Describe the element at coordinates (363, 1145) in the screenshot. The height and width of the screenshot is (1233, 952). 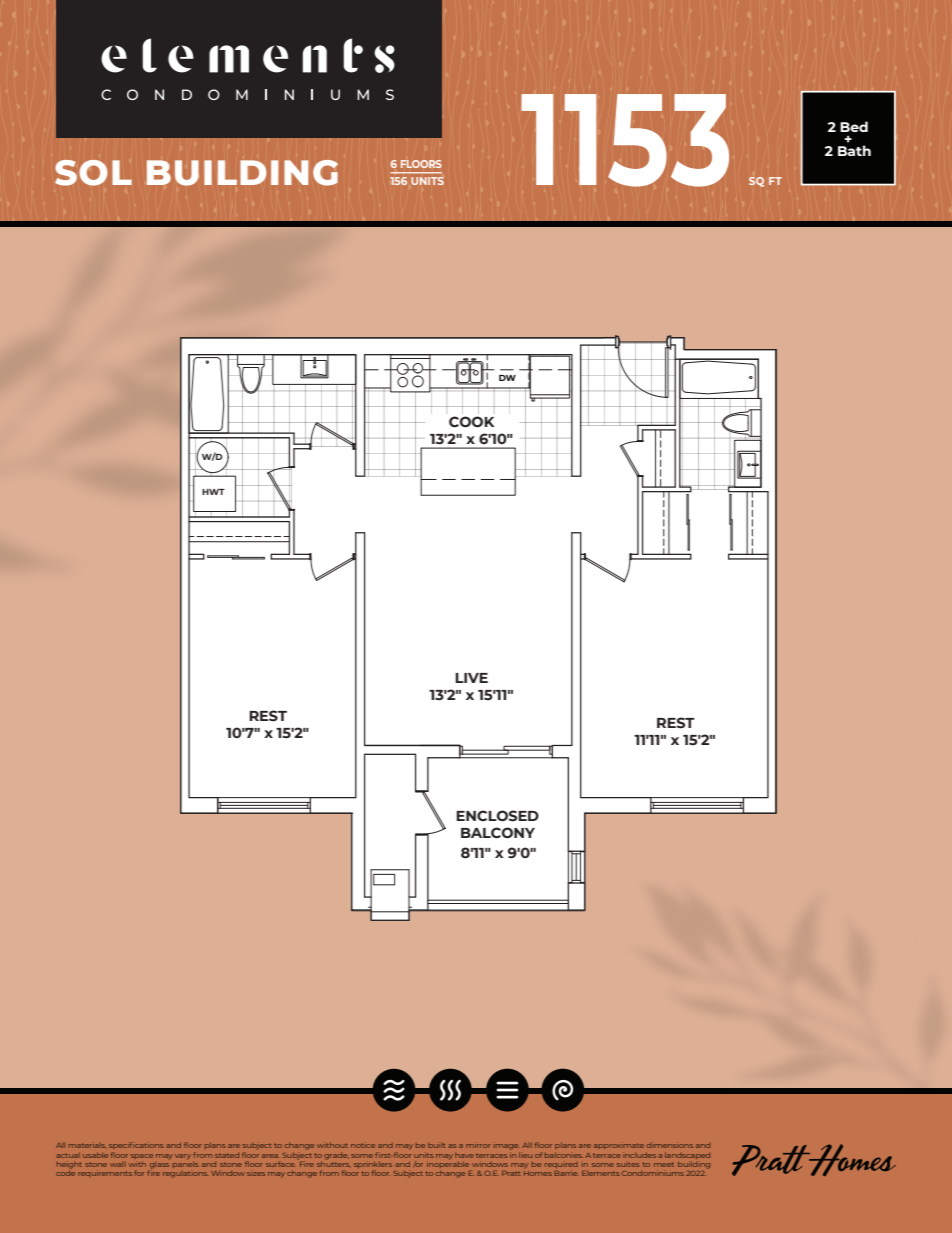
I see `notice` at that location.
